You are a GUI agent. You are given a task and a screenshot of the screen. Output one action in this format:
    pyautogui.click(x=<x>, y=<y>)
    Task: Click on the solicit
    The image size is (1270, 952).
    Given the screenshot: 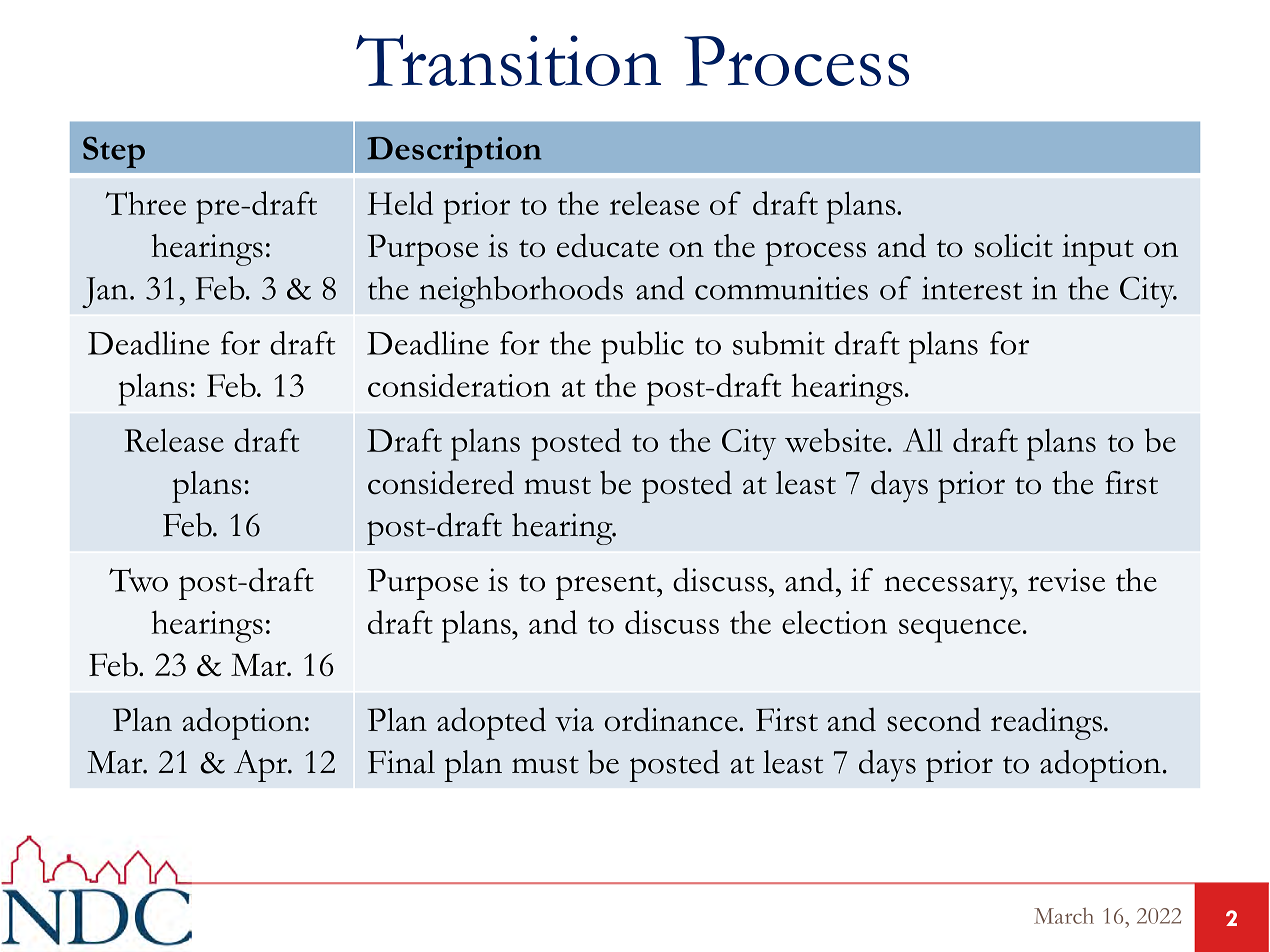 What is the action you would take?
    pyautogui.click(x=1014, y=246)
